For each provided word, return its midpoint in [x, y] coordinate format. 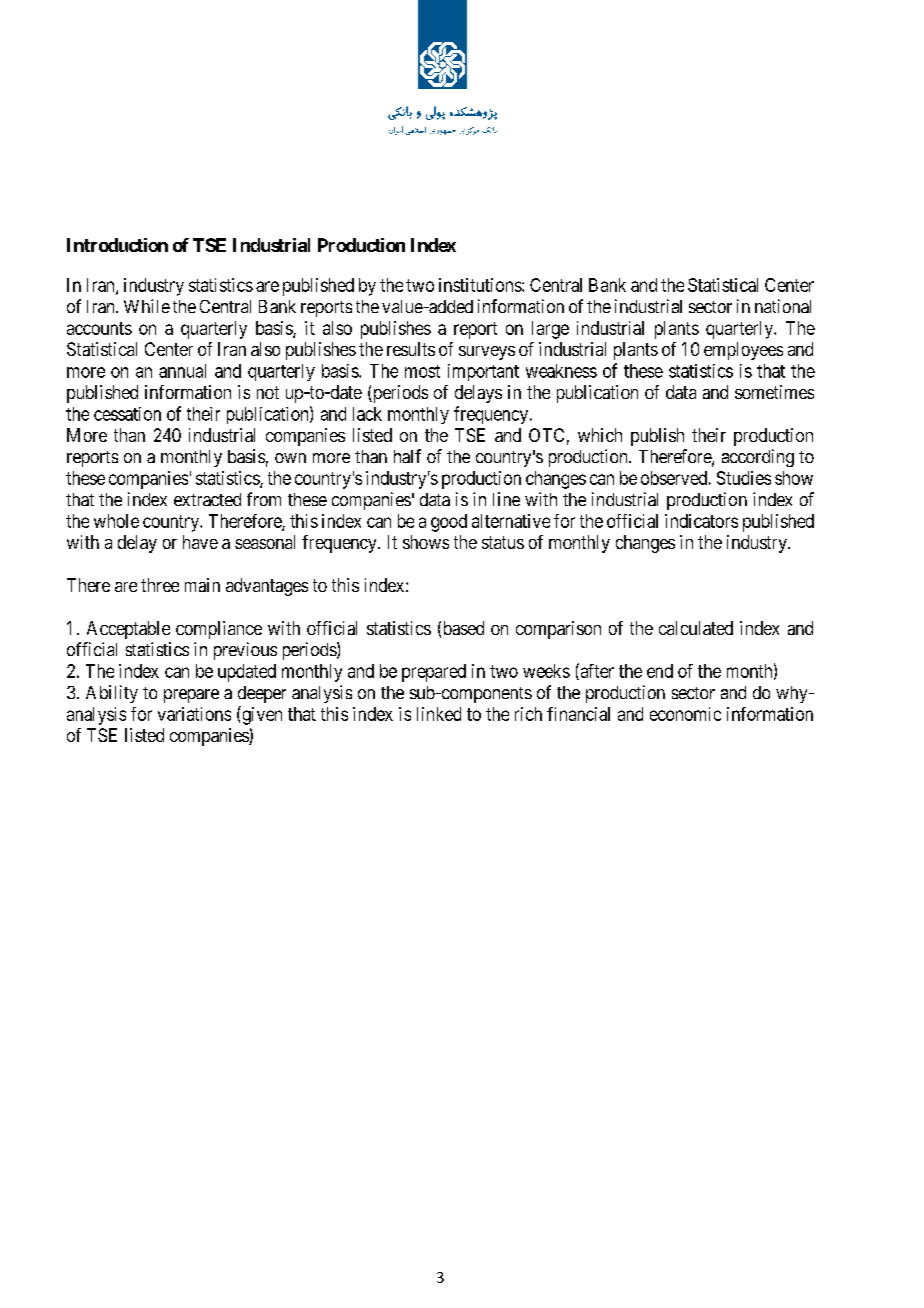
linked [439, 714]
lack [367, 414]
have [200, 542]
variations [194, 714]
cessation [127, 414]
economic [685, 714]
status [503, 542]
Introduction [117, 245]
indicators [701, 521]
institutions [481, 285]
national [783, 306]
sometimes [774, 392]
